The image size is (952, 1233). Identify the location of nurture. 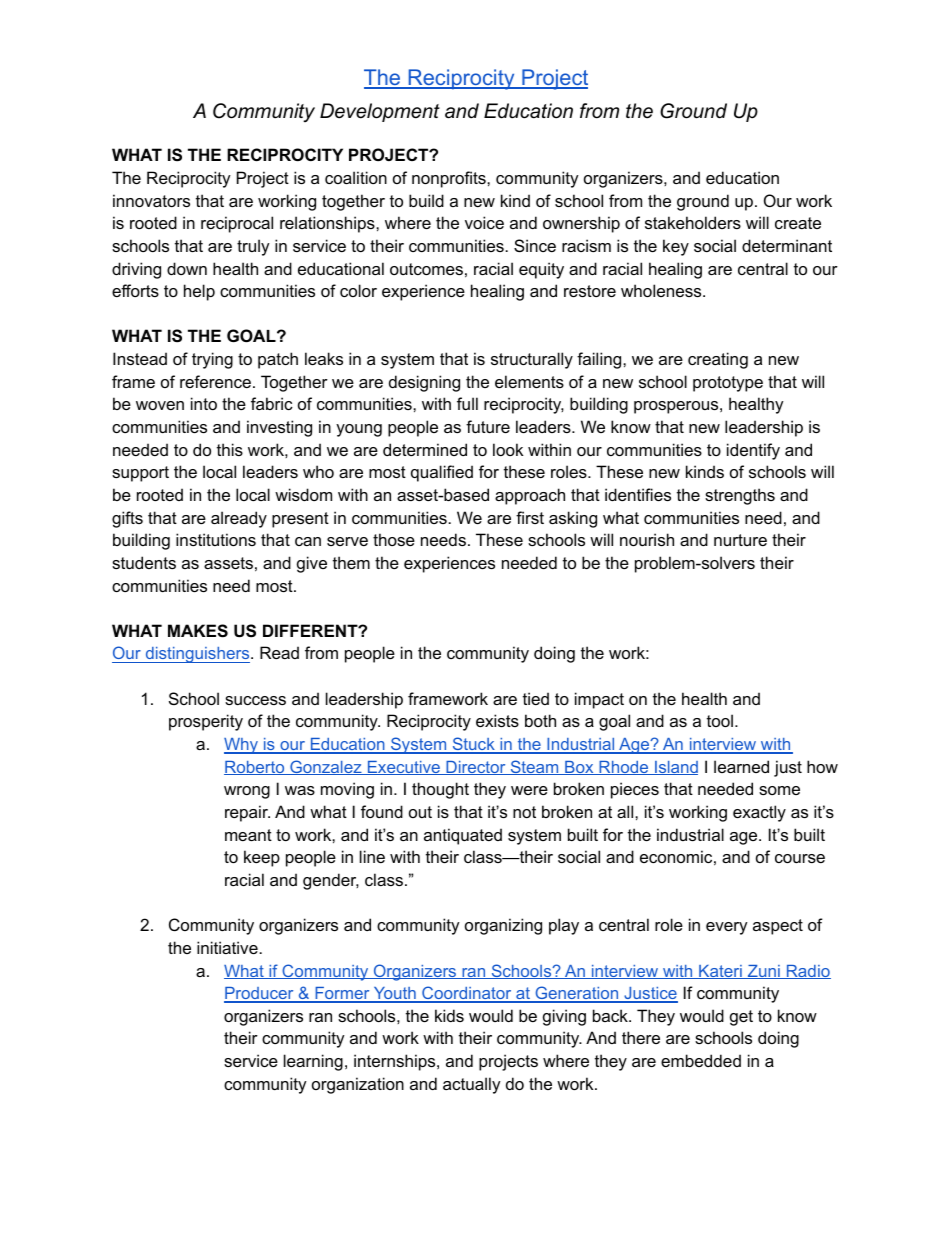
(740, 540).
